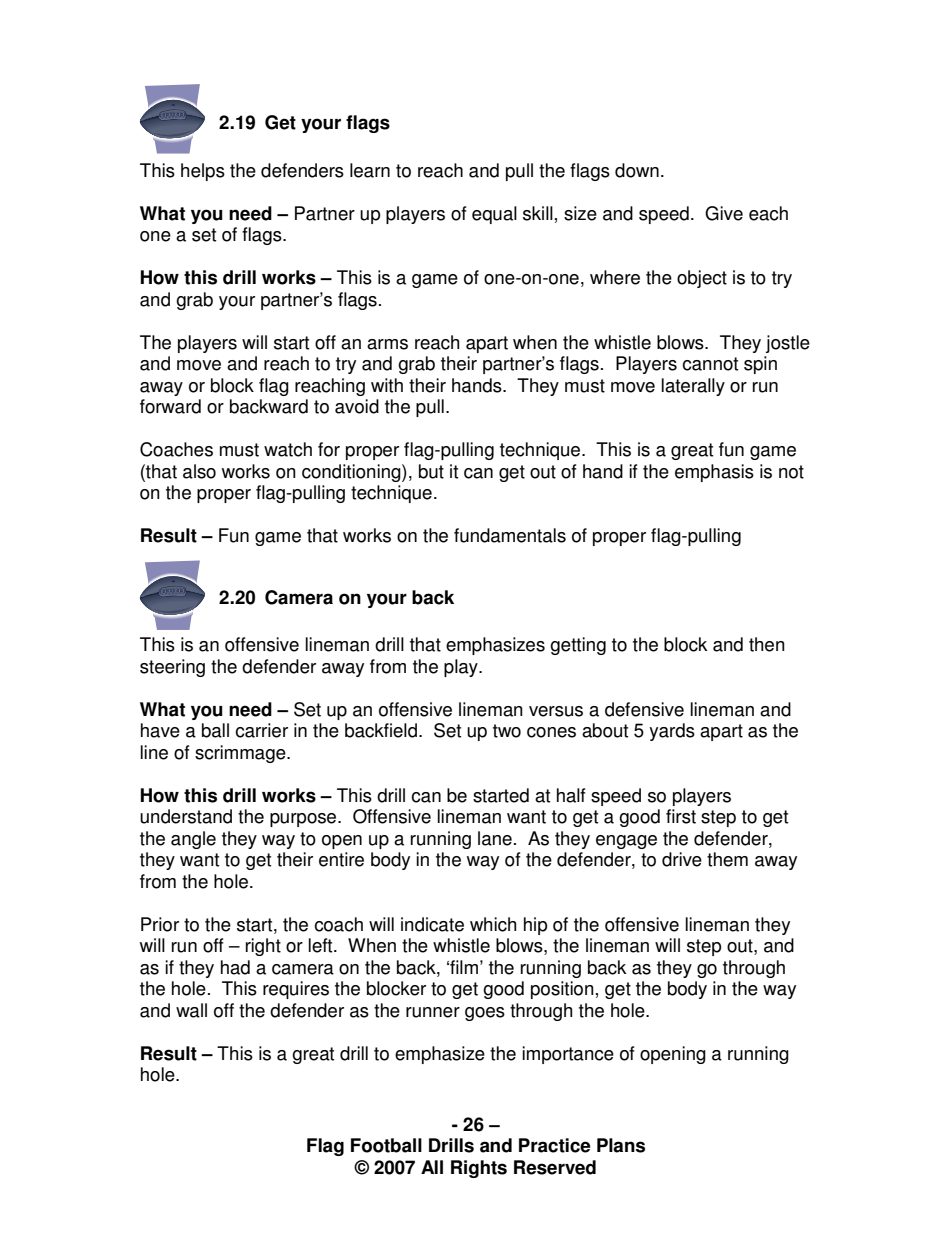 Image resolution: width=952 pixels, height=1233 pixels. What do you see at coordinates (193, 840) in the screenshot?
I see `angle` at bounding box center [193, 840].
